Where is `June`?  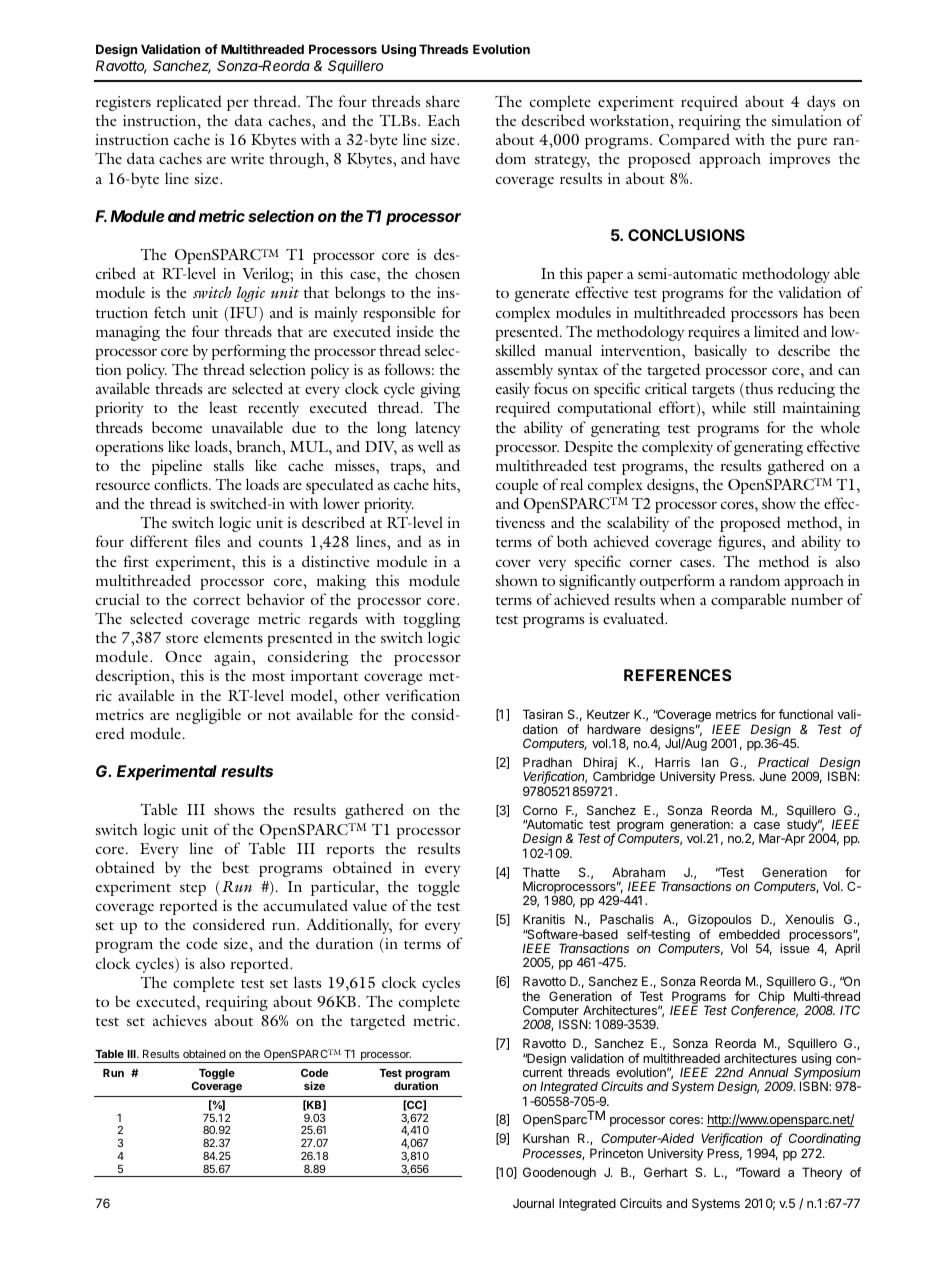 June is located at coordinates (772, 776).
